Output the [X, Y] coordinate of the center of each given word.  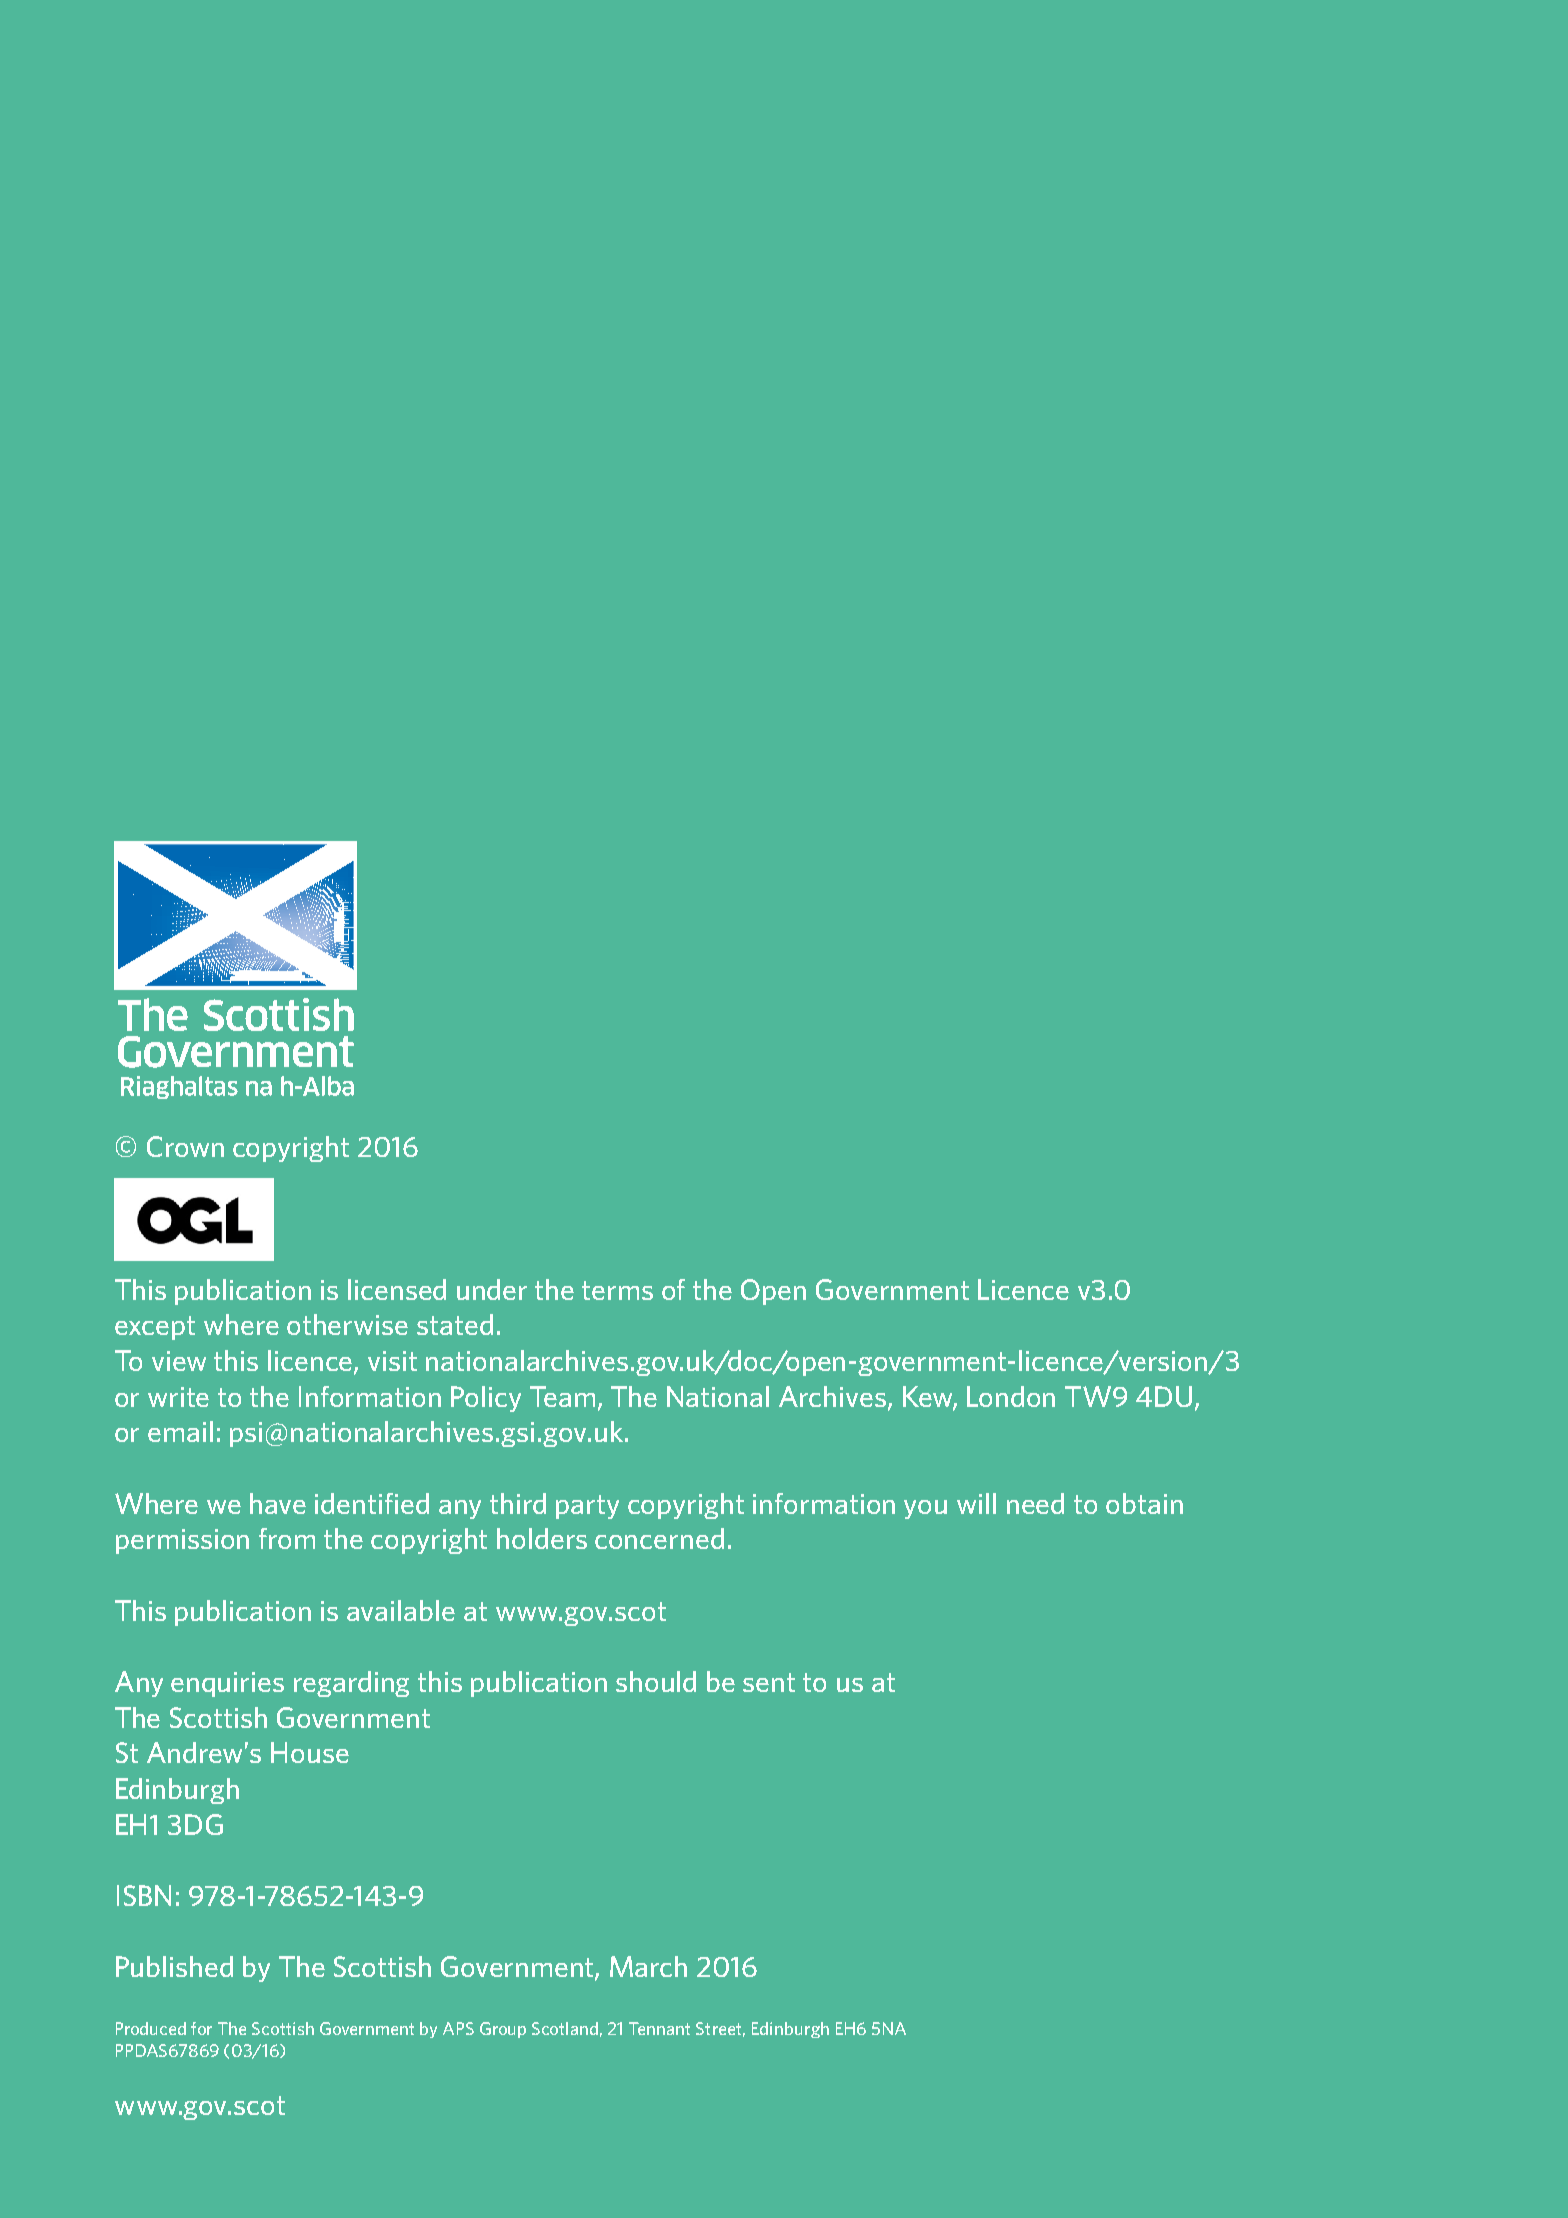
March [648, 1966]
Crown [185, 1146]
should [656, 1681]
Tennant [659, 2028]
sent [769, 1682]
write [178, 1397]
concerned [659, 1538]
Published [174, 1966]
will [976, 1503]
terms [617, 1290]
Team [562, 1396]
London [1011, 1396]
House [310, 1752]
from [287, 1538]
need [1035, 1503]
